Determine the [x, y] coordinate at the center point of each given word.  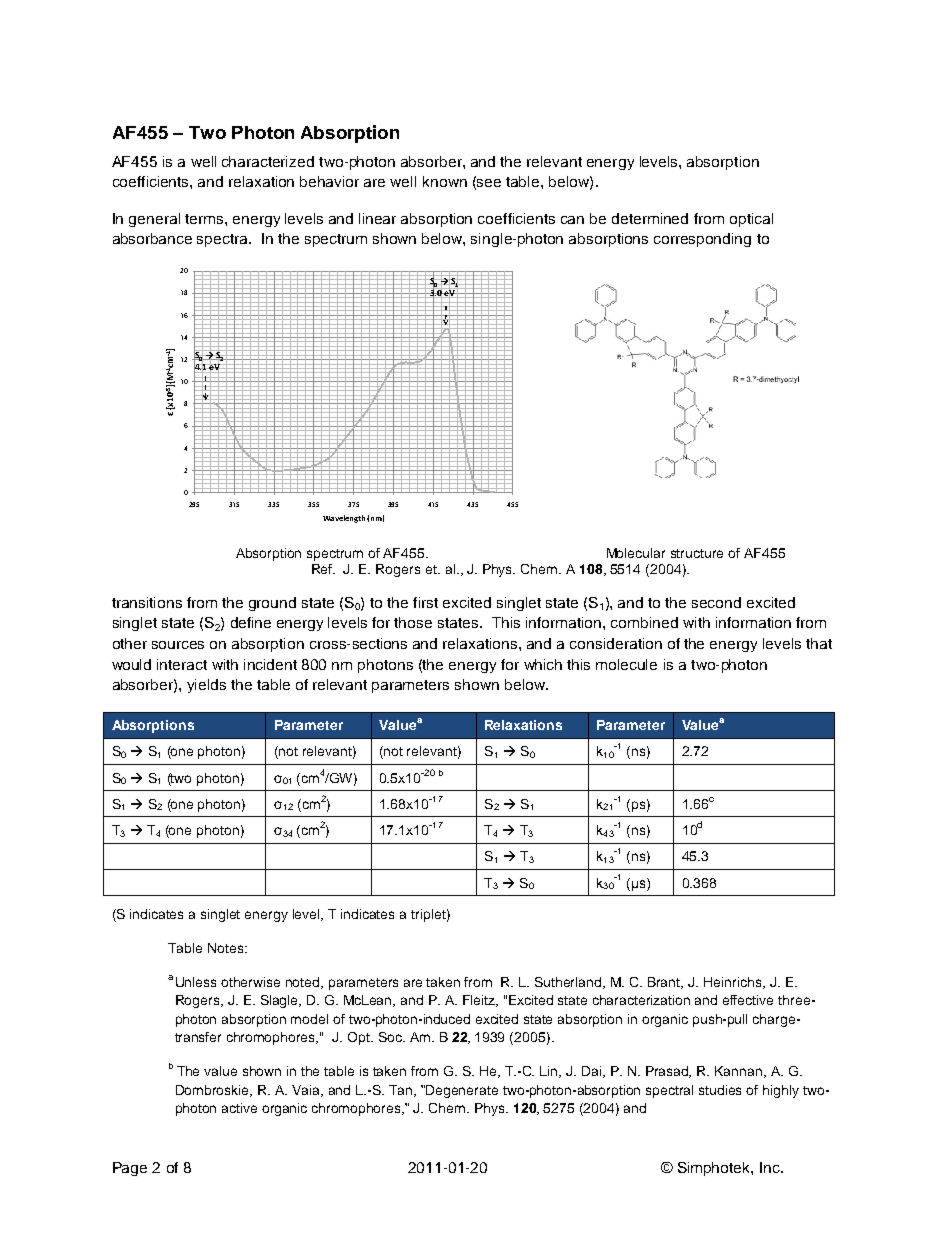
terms [205, 219]
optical [751, 220]
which [543, 664]
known [445, 181]
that [819, 643]
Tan [402, 1091]
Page [130, 1169]
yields [206, 686]
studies [720, 1090]
